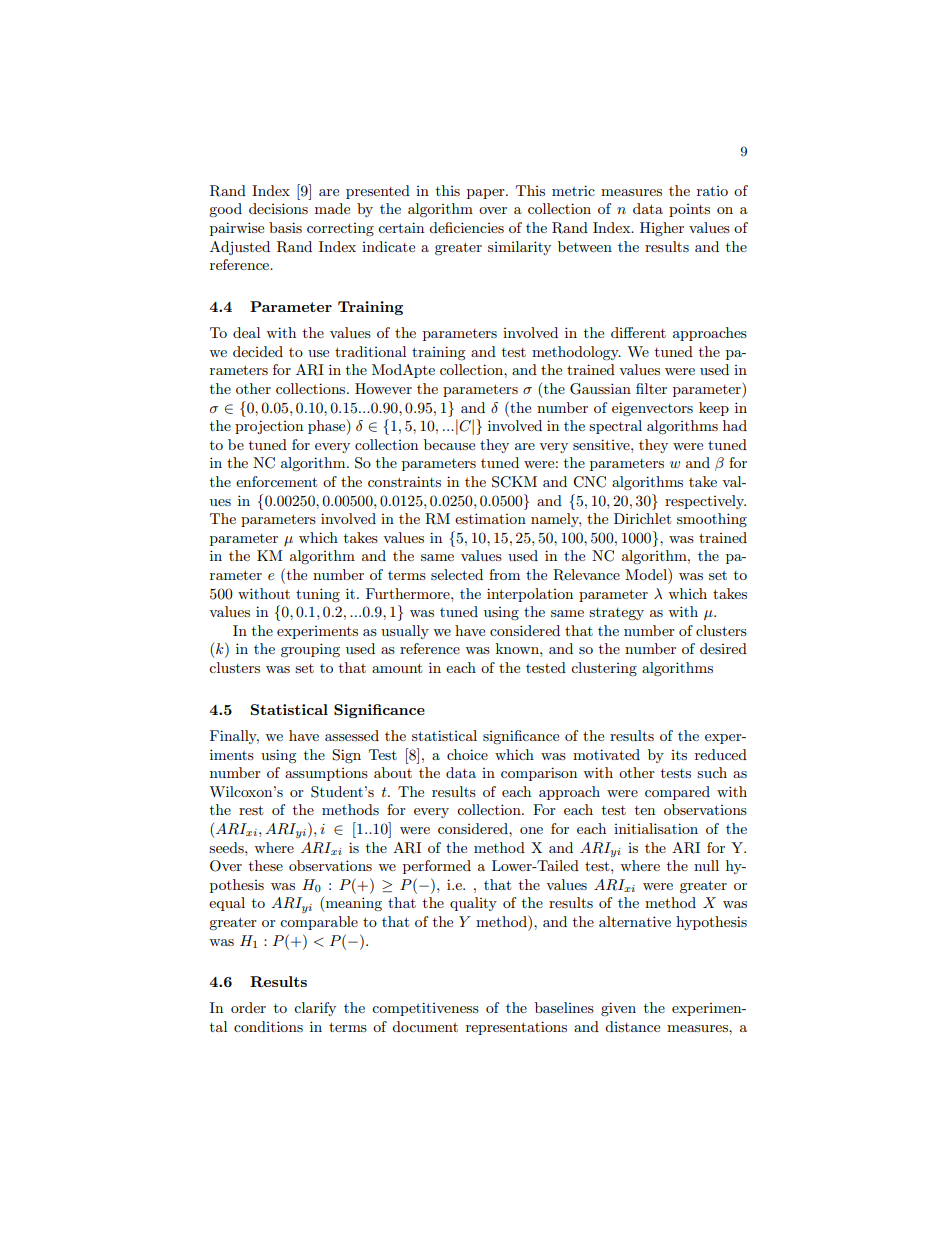 This page has height=1233, width=952. I want to click on distance, so click(632, 1026).
